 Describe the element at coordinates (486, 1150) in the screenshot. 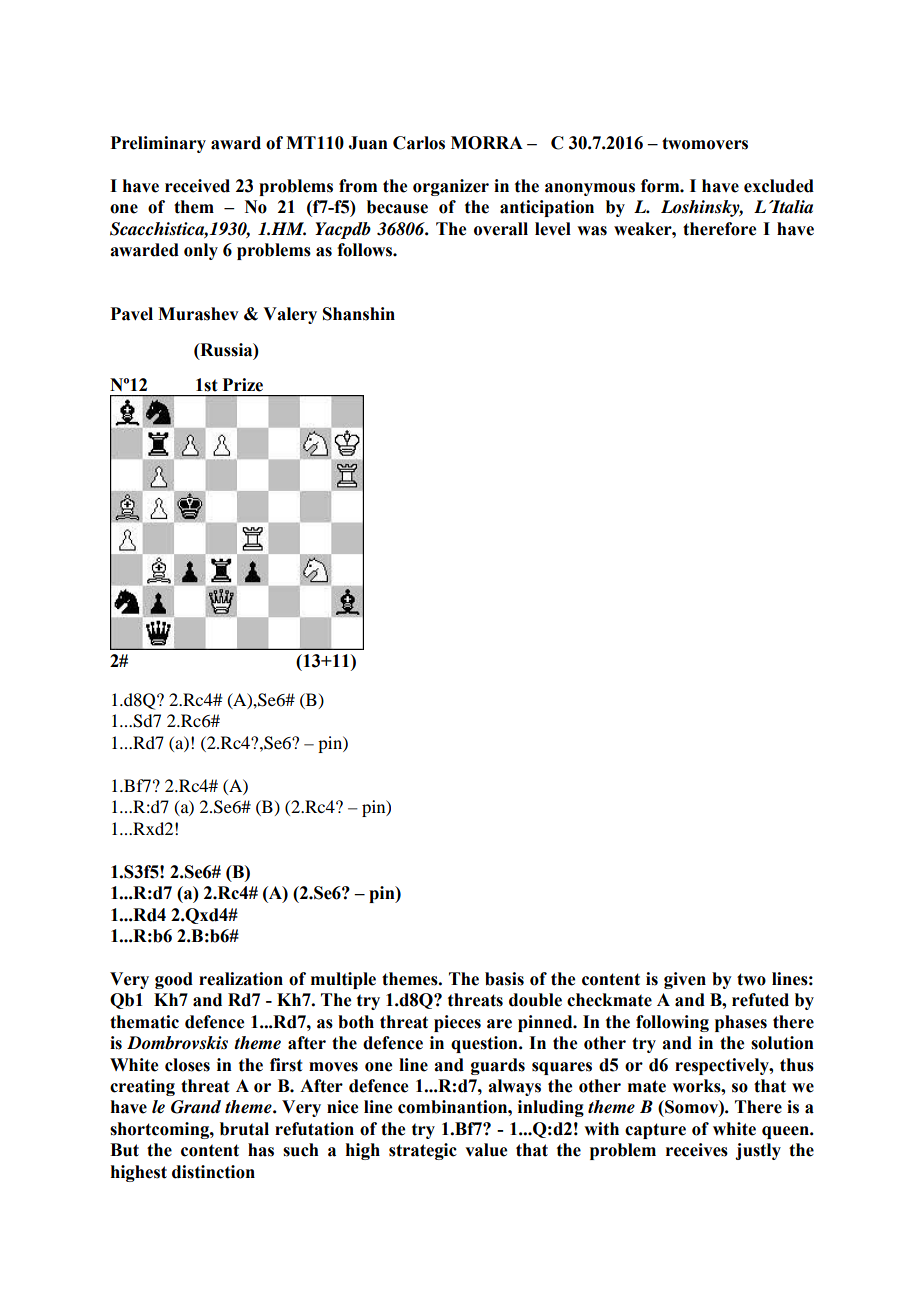

I see `value` at that location.
